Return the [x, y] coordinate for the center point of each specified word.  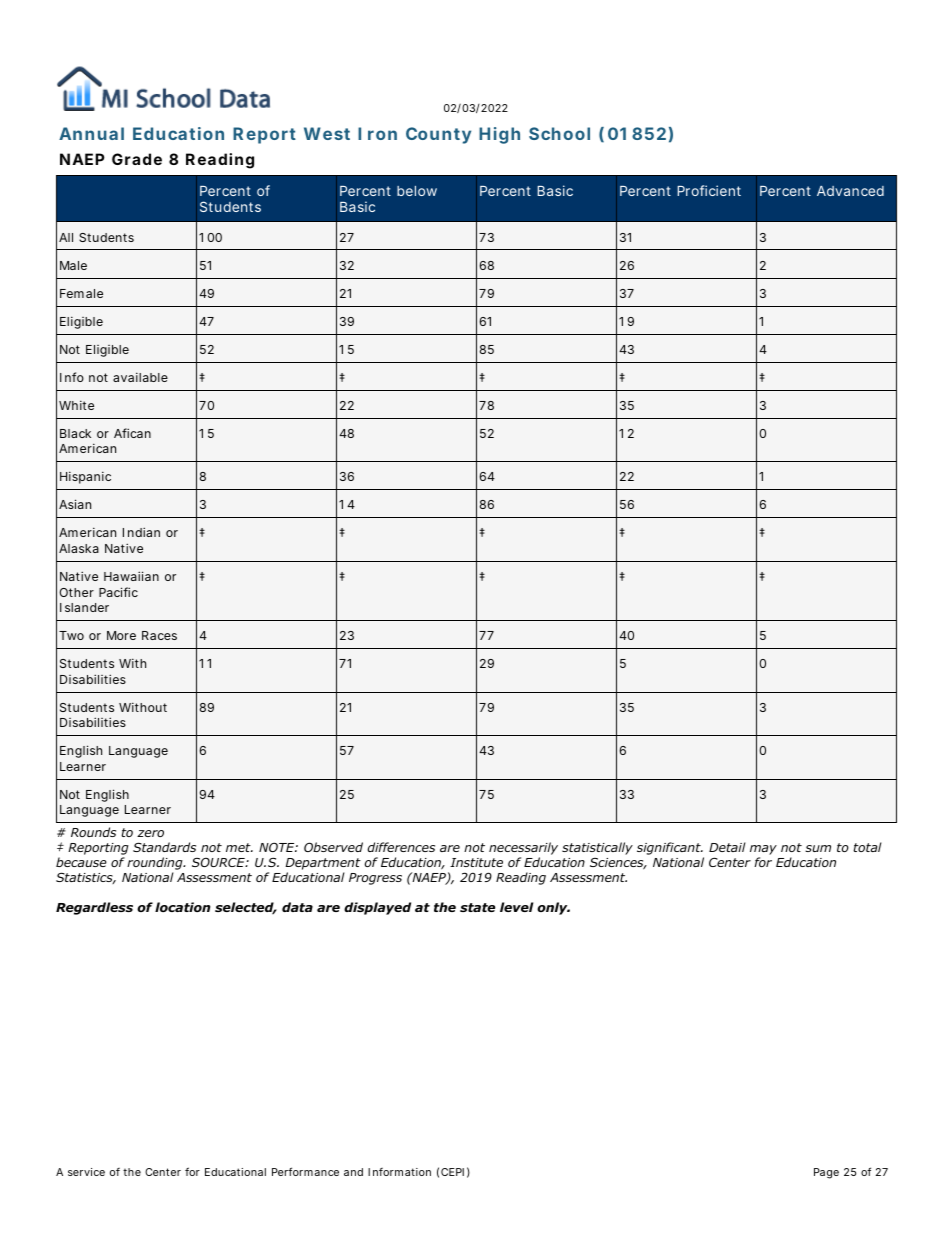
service [86, 1172]
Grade [137, 159]
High [499, 135]
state [477, 907]
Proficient [709, 190]
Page [826, 1173]
